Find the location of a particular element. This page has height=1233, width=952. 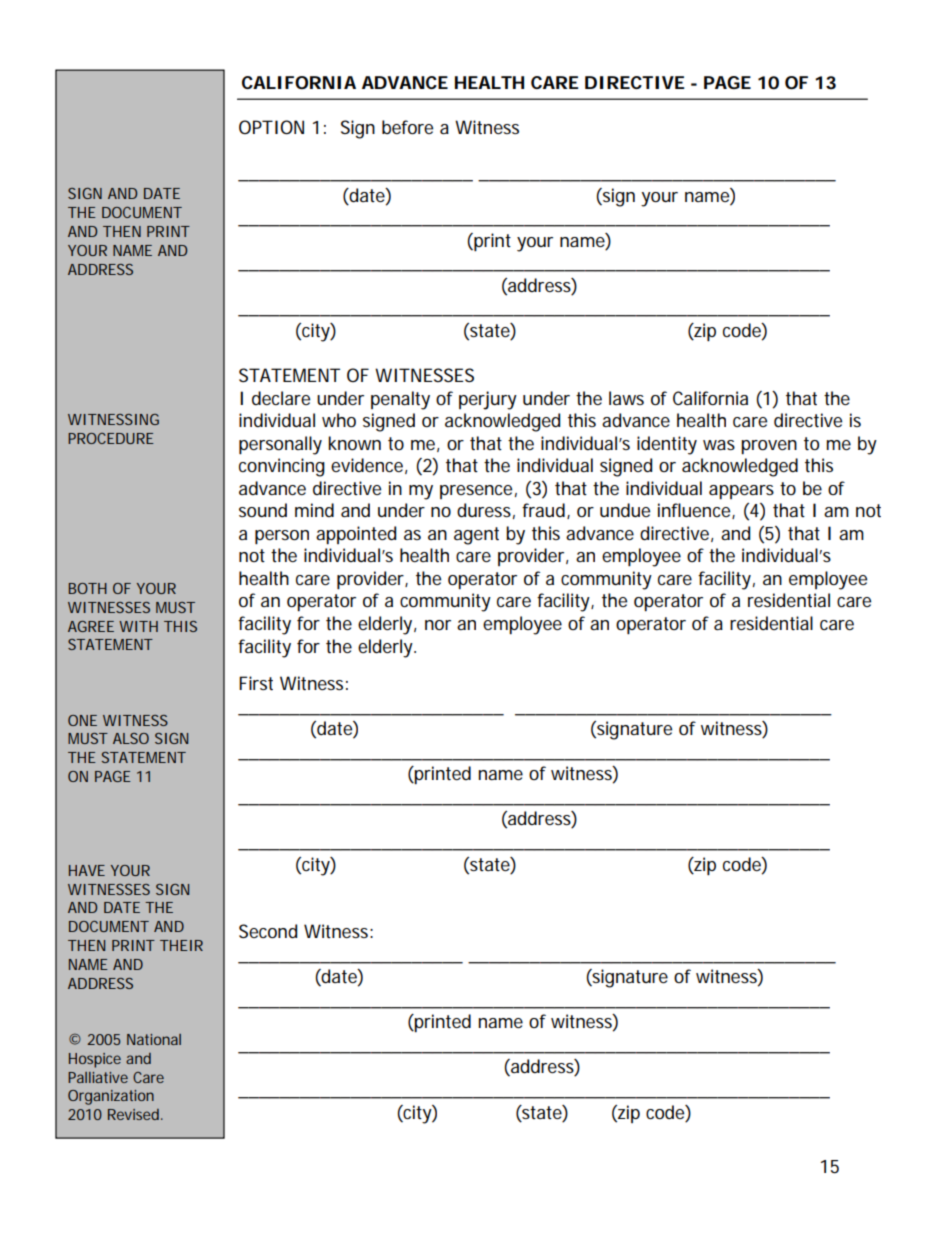

before is located at coordinates (407, 127).
